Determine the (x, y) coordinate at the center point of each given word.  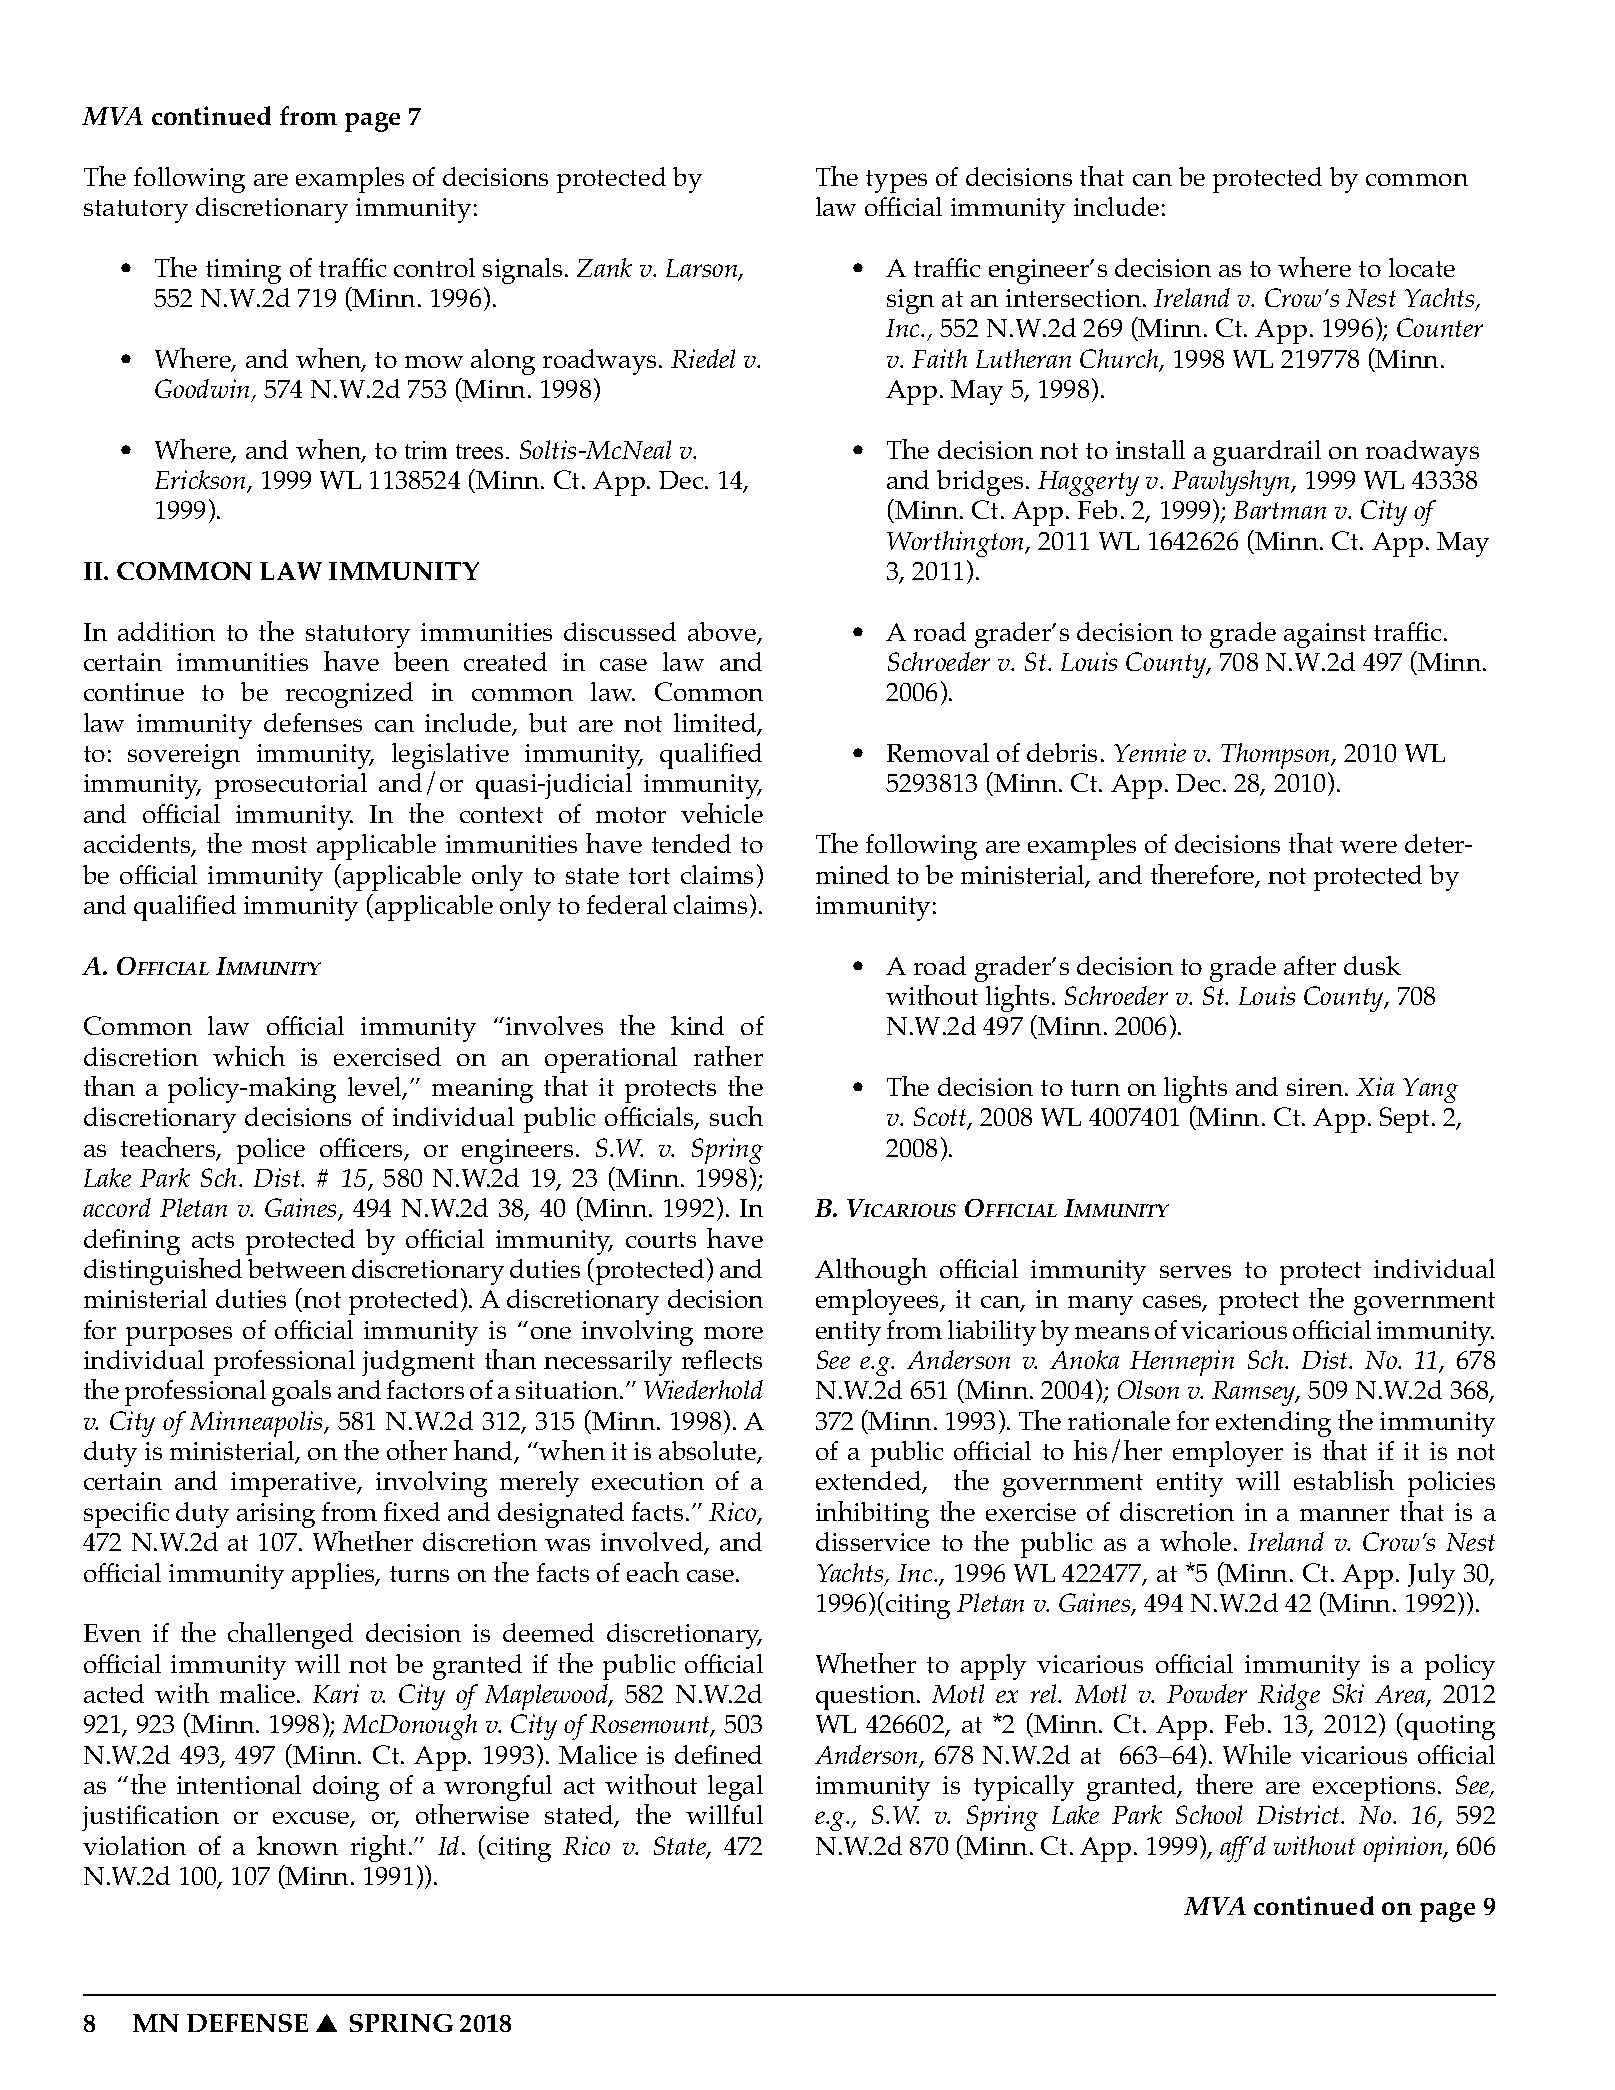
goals (301, 1393)
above (723, 633)
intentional (239, 1784)
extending (1273, 1424)
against (1325, 635)
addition (166, 631)
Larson (703, 269)
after (1310, 965)
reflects (722, 1359)
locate (1422, 267)
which (249, 1056)
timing (243, 271)
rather (728, 1056)
